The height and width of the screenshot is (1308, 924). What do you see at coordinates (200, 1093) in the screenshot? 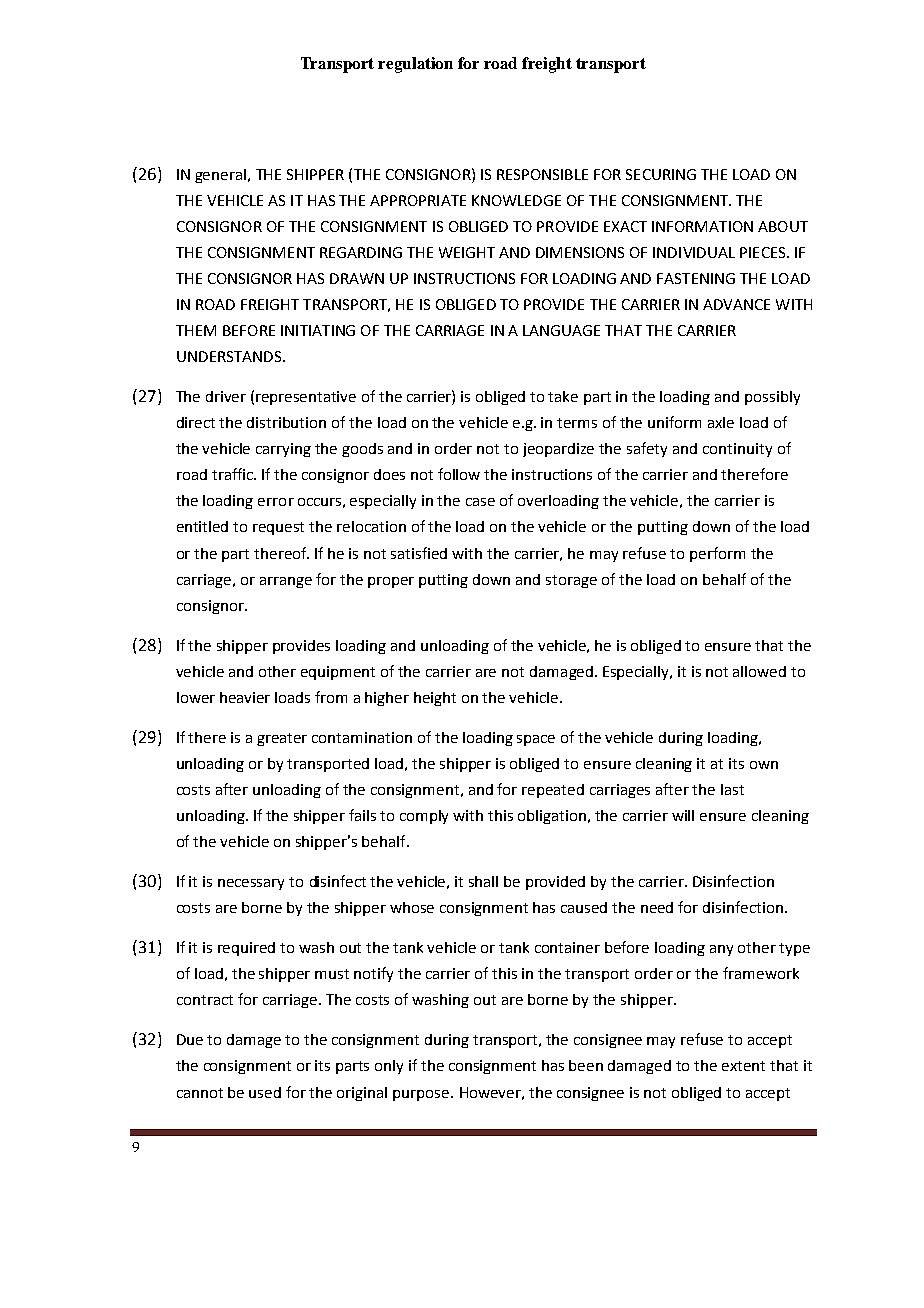
I see `cannot` at bounding box center [200, 1093].
